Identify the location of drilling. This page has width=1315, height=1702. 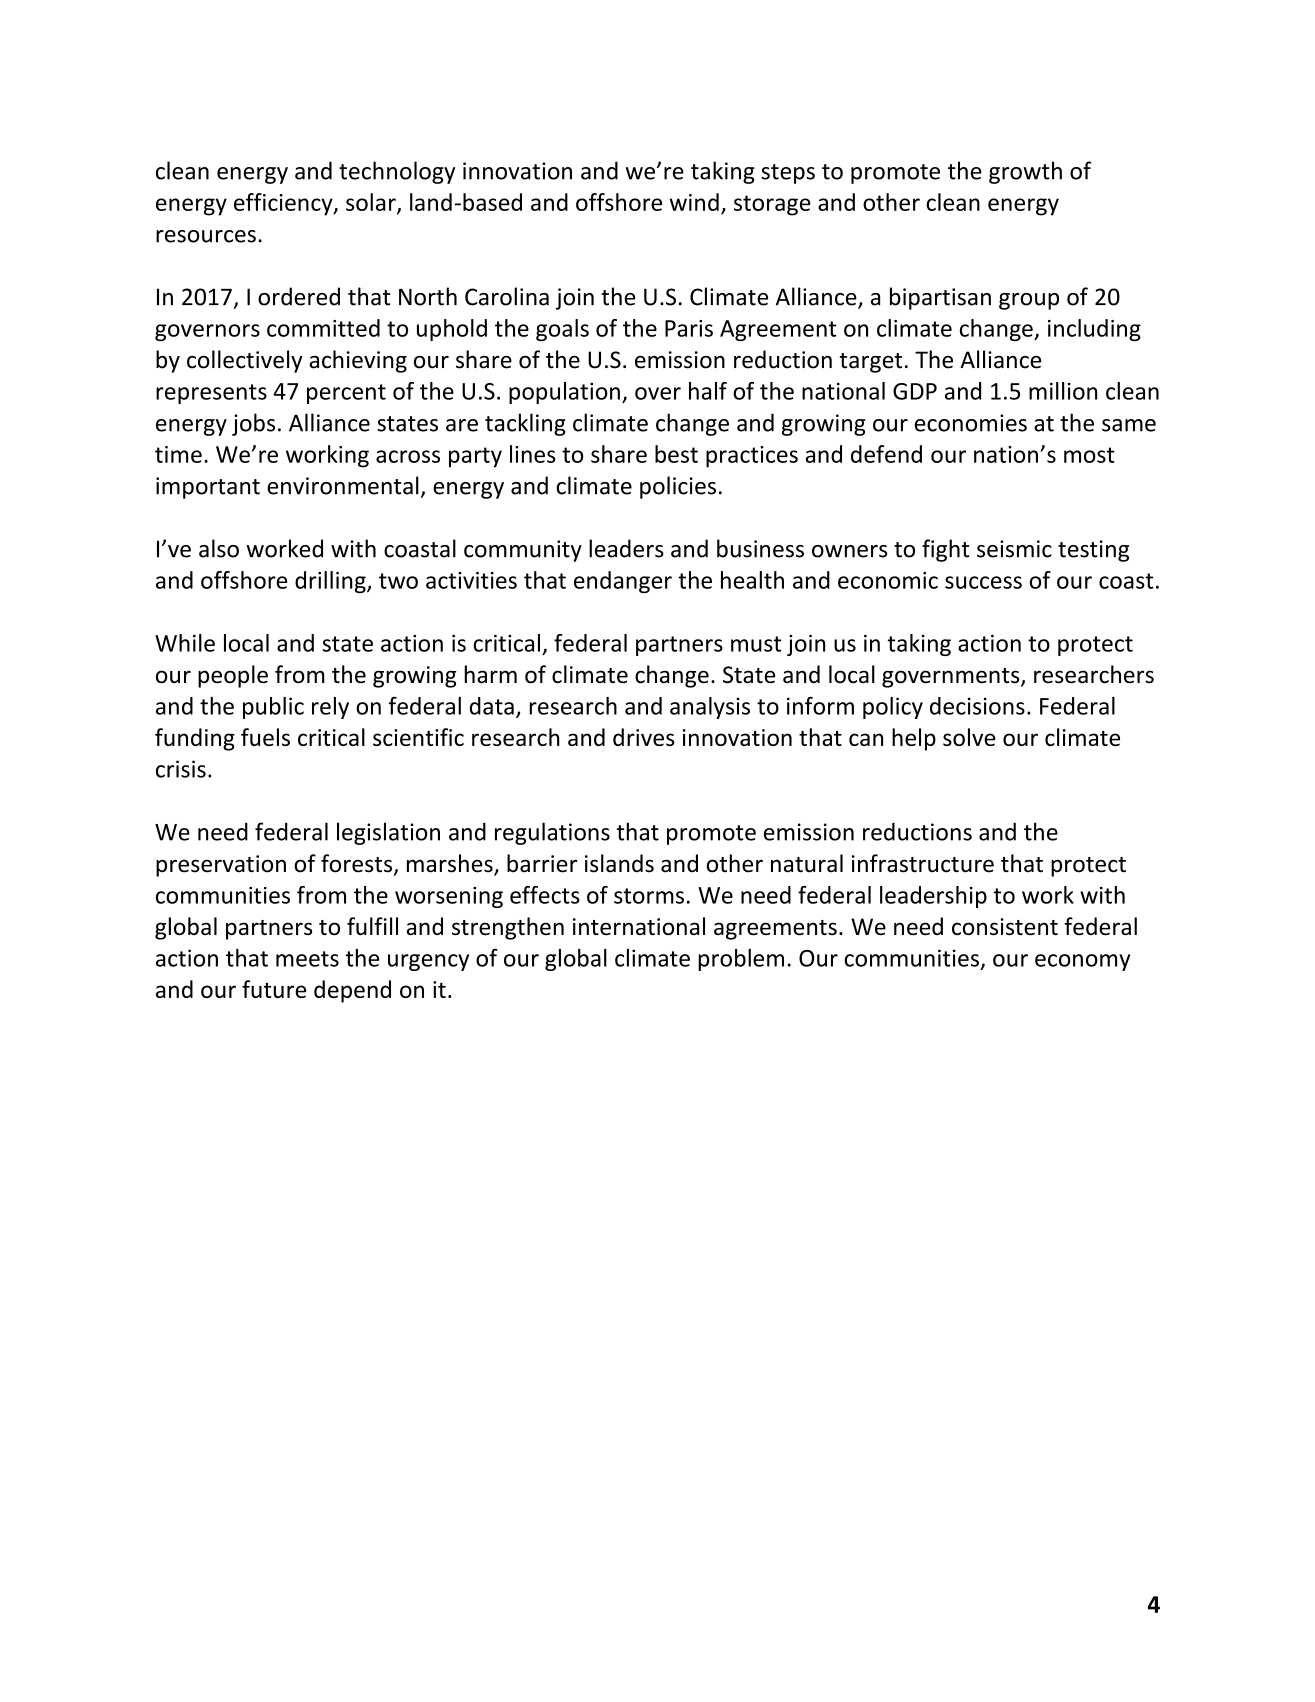
(331, 582).
